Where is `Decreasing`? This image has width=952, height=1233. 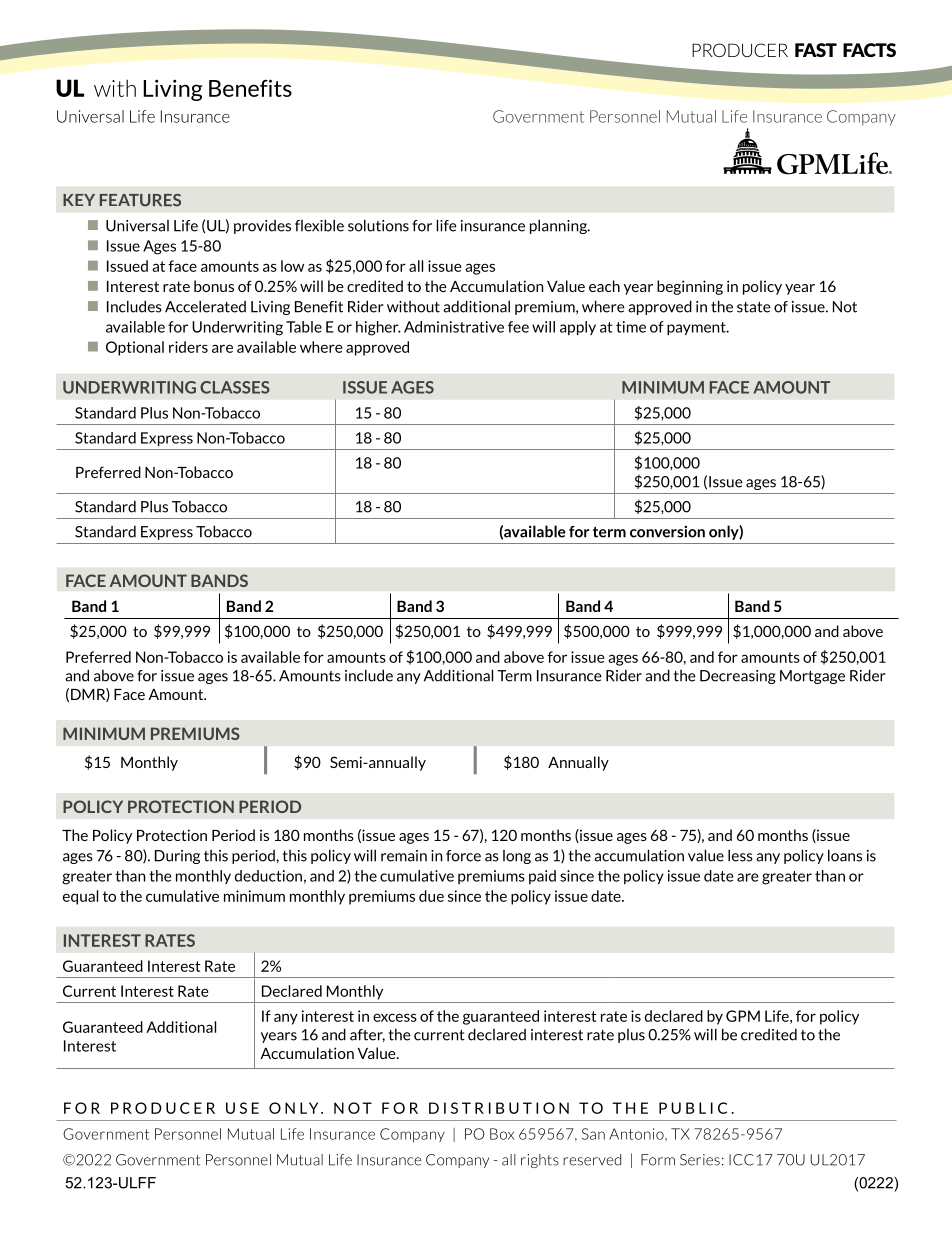 Decreasing is located at coordinates (738, 677).
